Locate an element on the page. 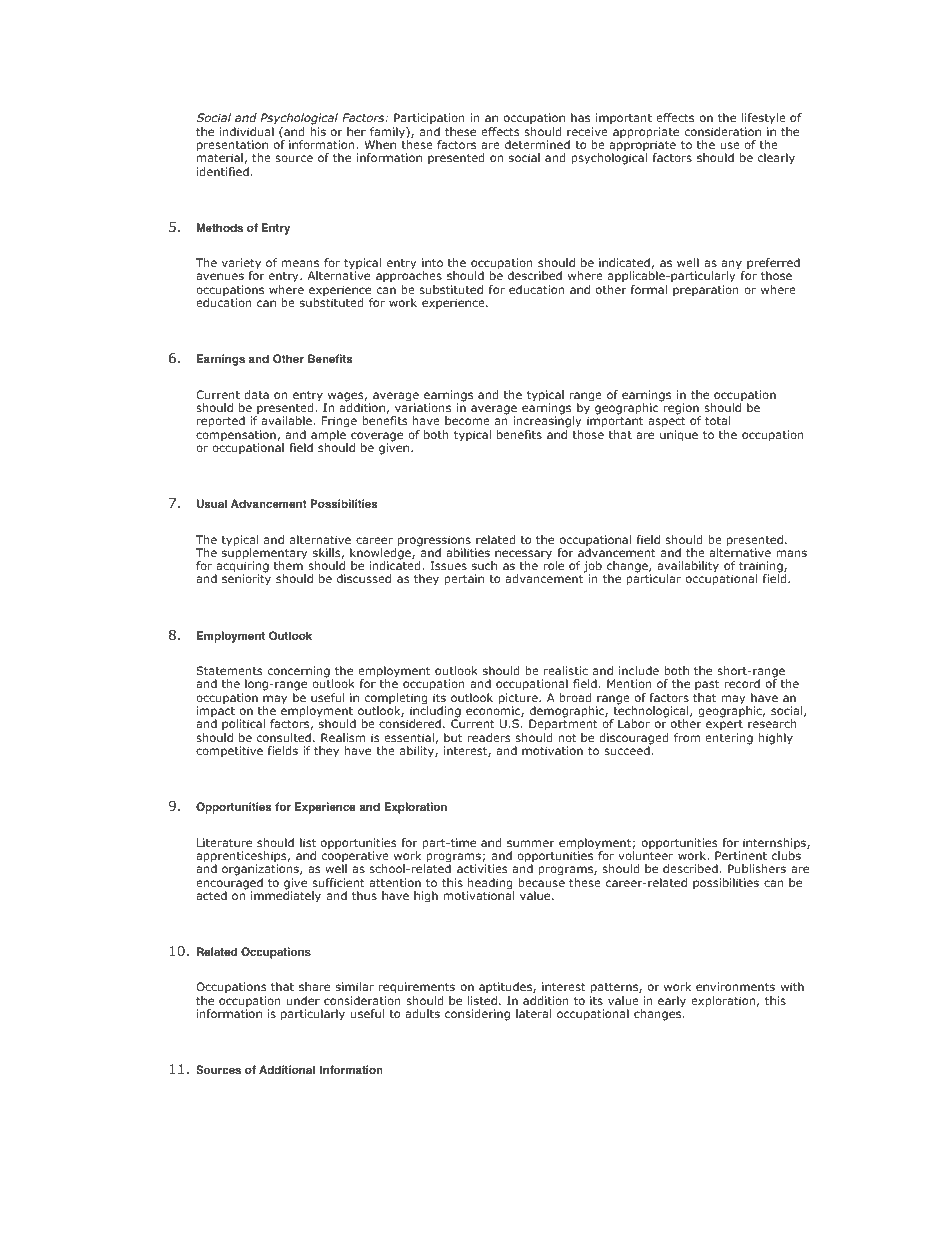 Image resolution: width=952 pixels, height=1233 pixels. individual is located at coordinates (247, 131).
